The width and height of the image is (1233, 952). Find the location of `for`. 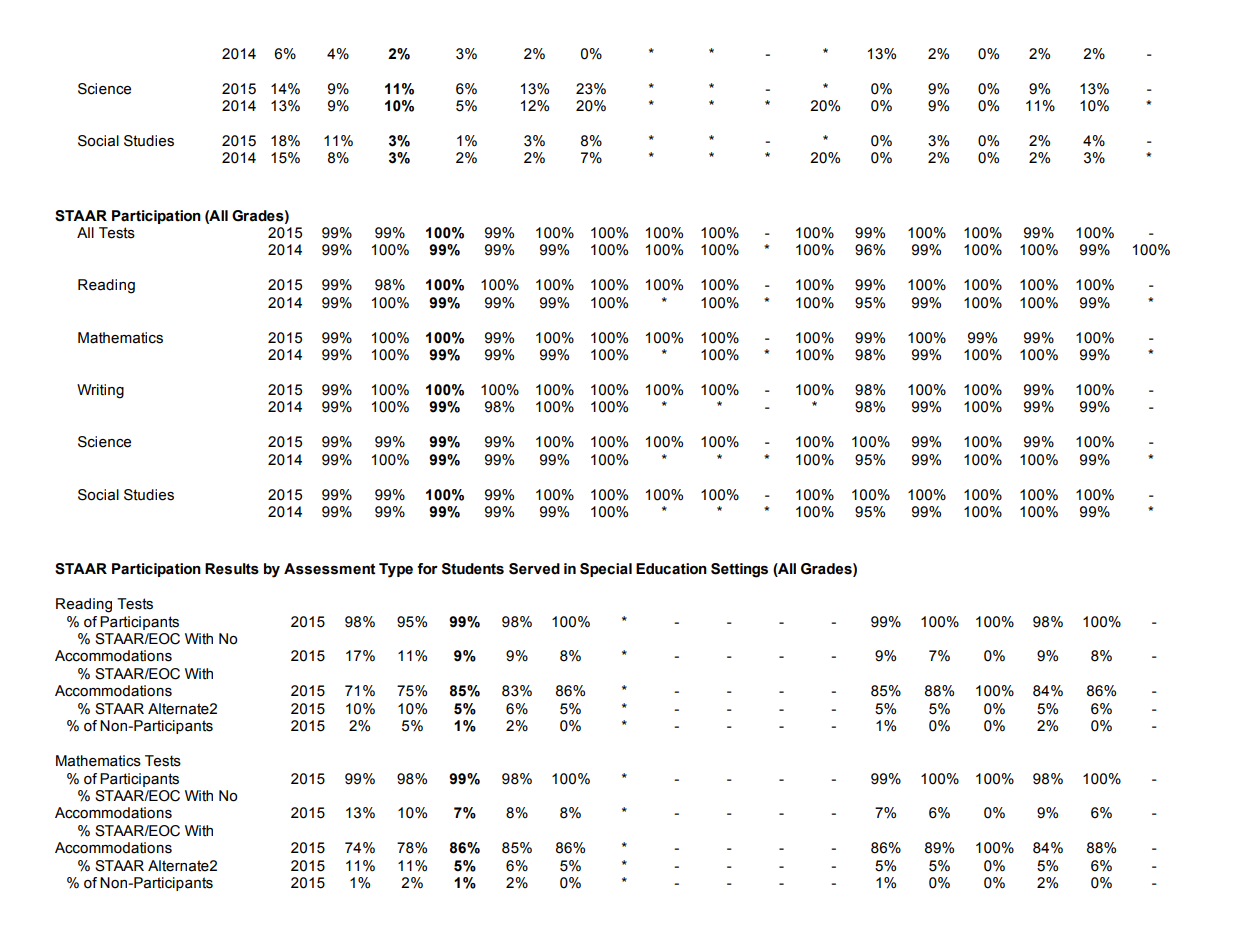

for is located at coordinates (427, 569).
